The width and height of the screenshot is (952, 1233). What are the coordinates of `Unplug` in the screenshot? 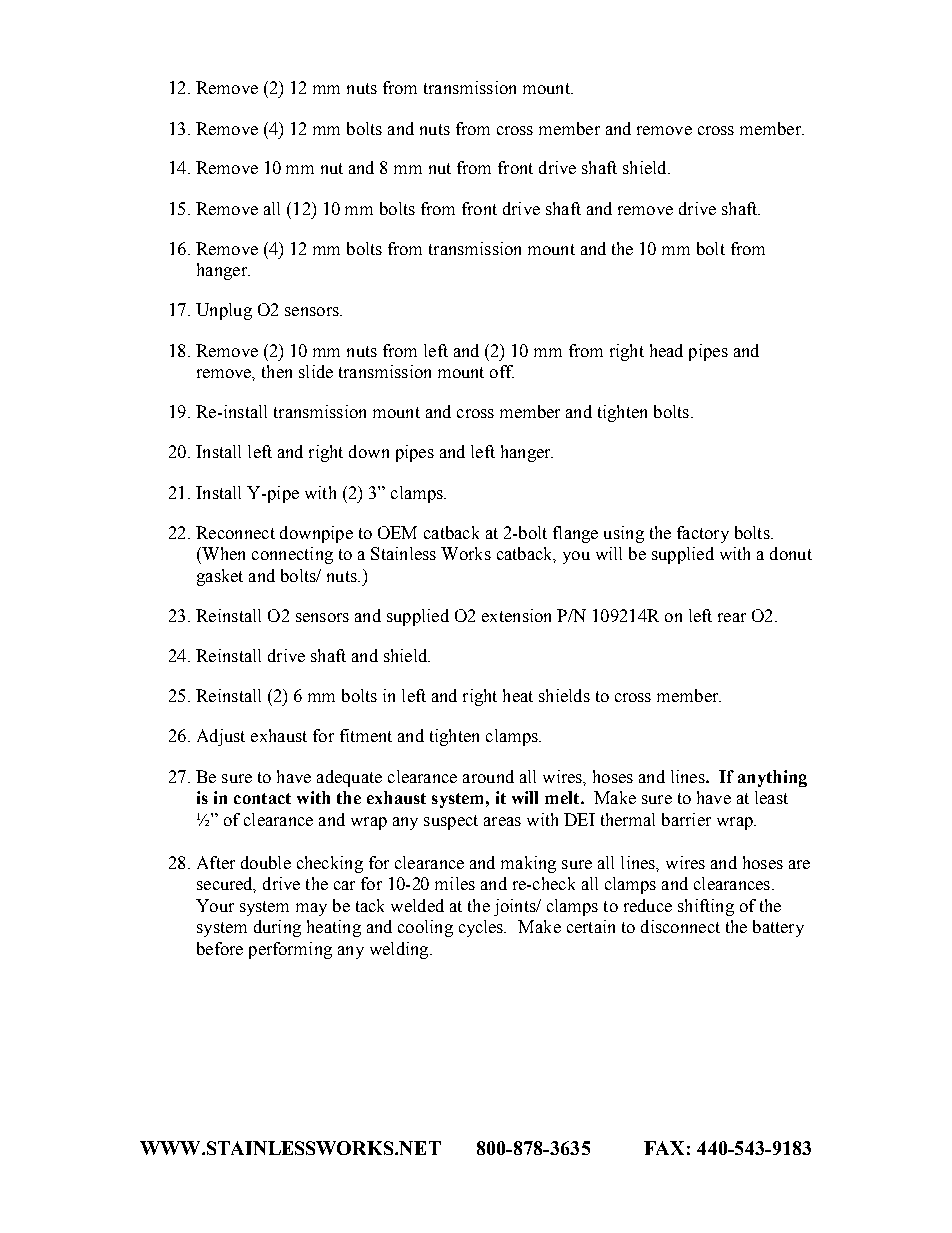 It's located at (224, 311).
